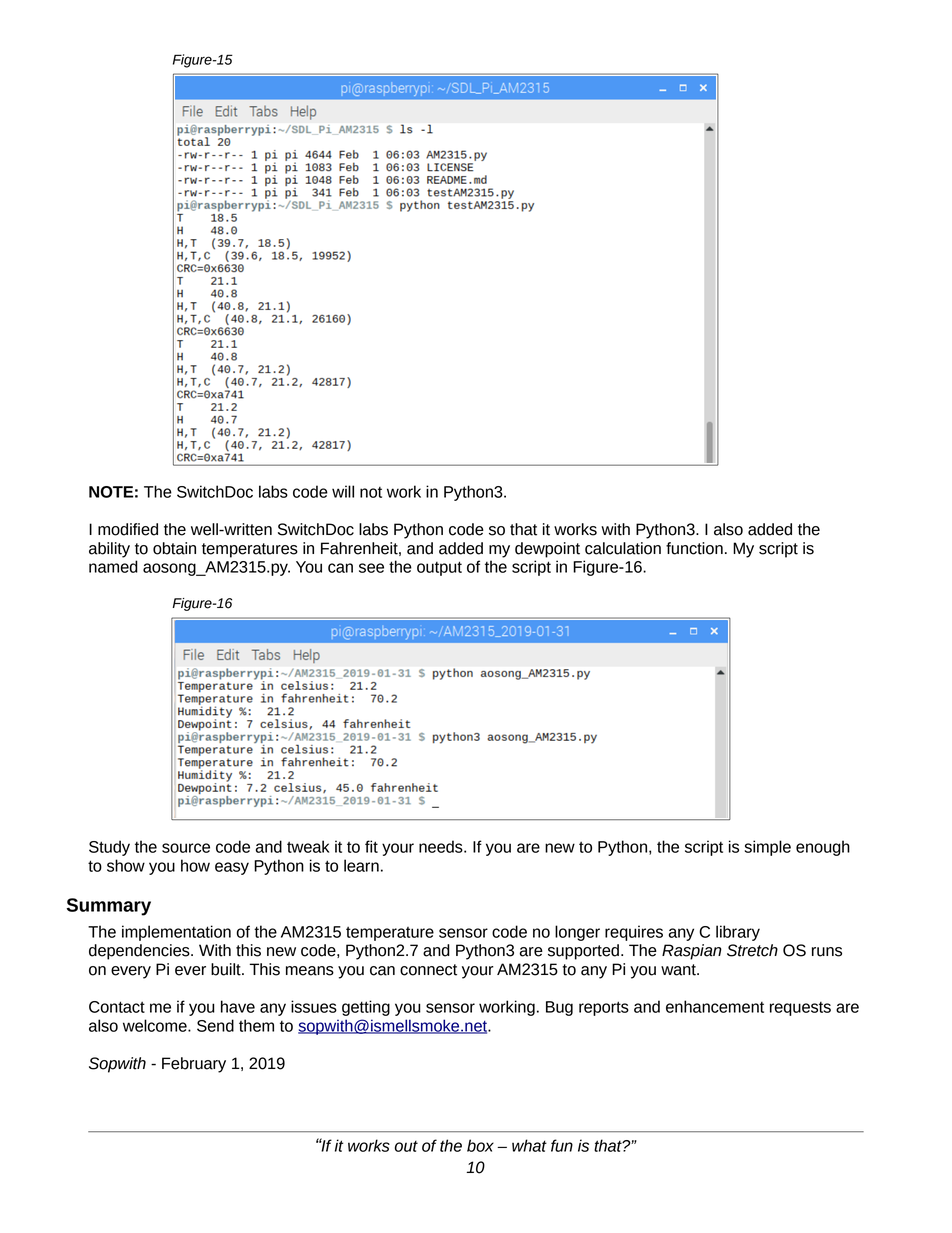 The width and height of the image is (952, 1233). Describe the element at coordinates (186, 848) in the image. I see `source` at that location.
